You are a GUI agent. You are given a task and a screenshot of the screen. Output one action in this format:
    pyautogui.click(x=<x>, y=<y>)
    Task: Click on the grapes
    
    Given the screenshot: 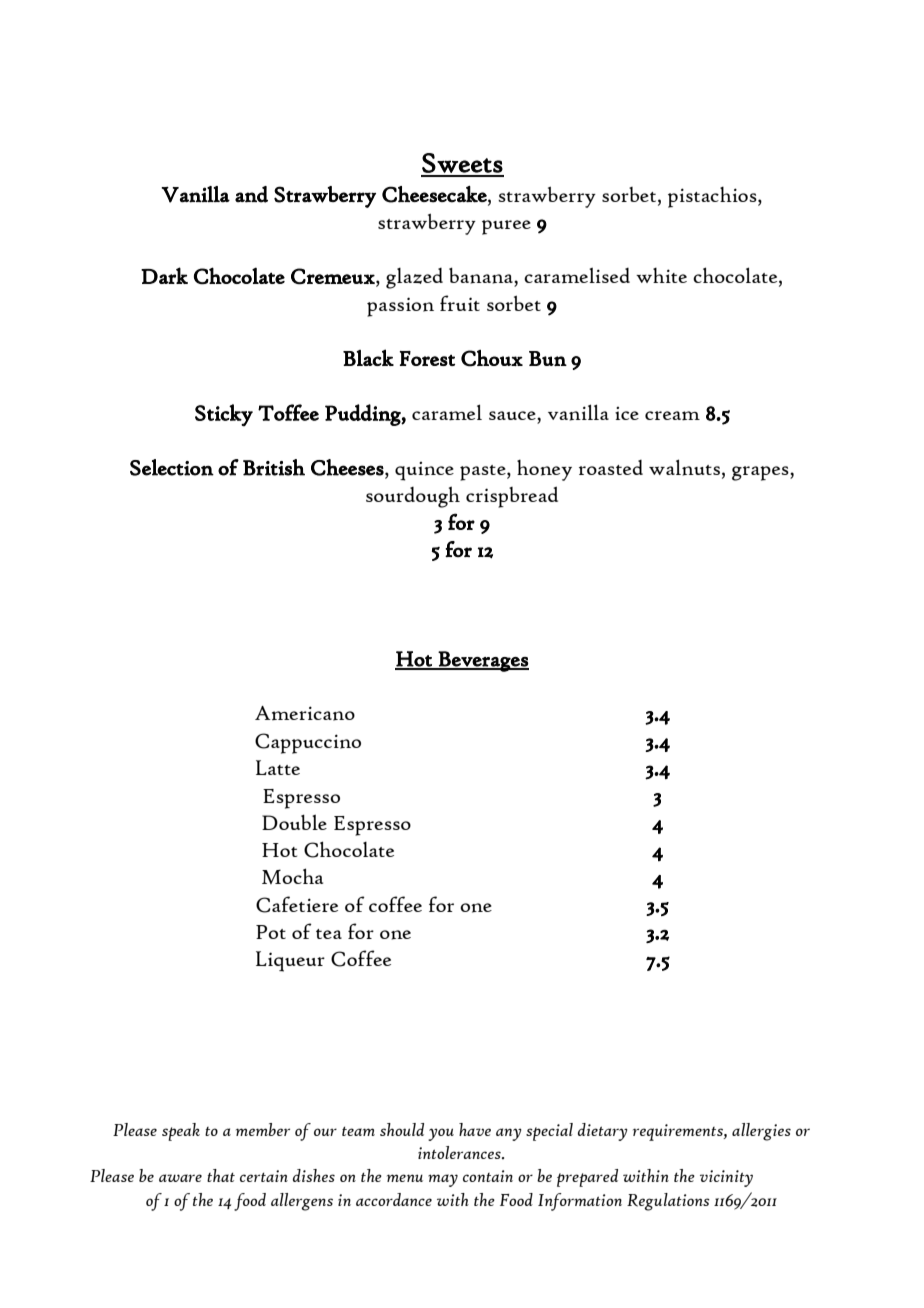 What is the action you would take?
    pyautogui.click(x=761, y=473)
